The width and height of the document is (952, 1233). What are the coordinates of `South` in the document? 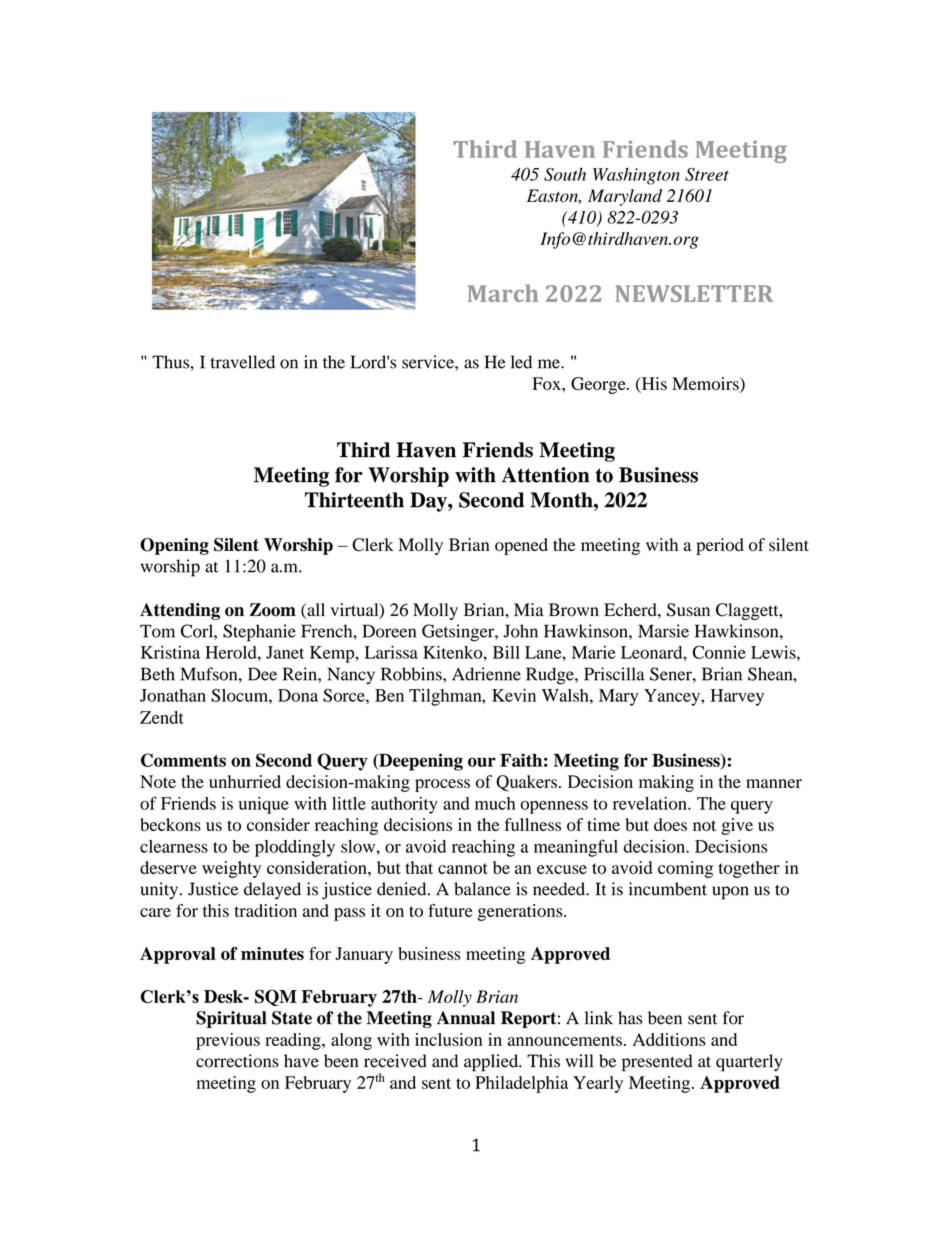 It's located at (565, 174).
